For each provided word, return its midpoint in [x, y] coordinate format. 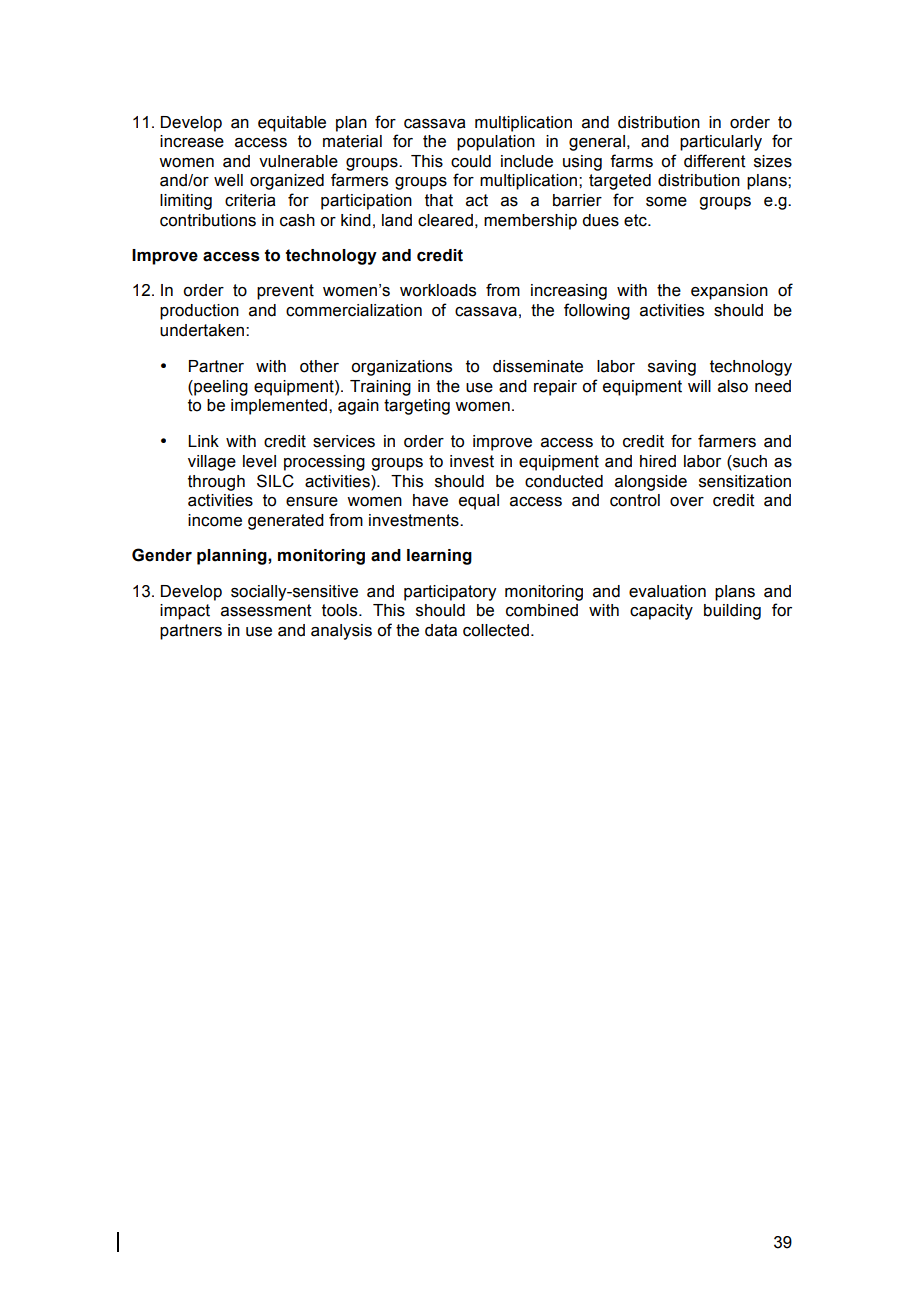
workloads [438, 290]
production [199, 312]
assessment [266, 610]
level [259, 461]
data [441, 630]
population [496, 143]
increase [192, 141]
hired [658, 461]
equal [479, 502]
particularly [721, 143]
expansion [729, 292]
